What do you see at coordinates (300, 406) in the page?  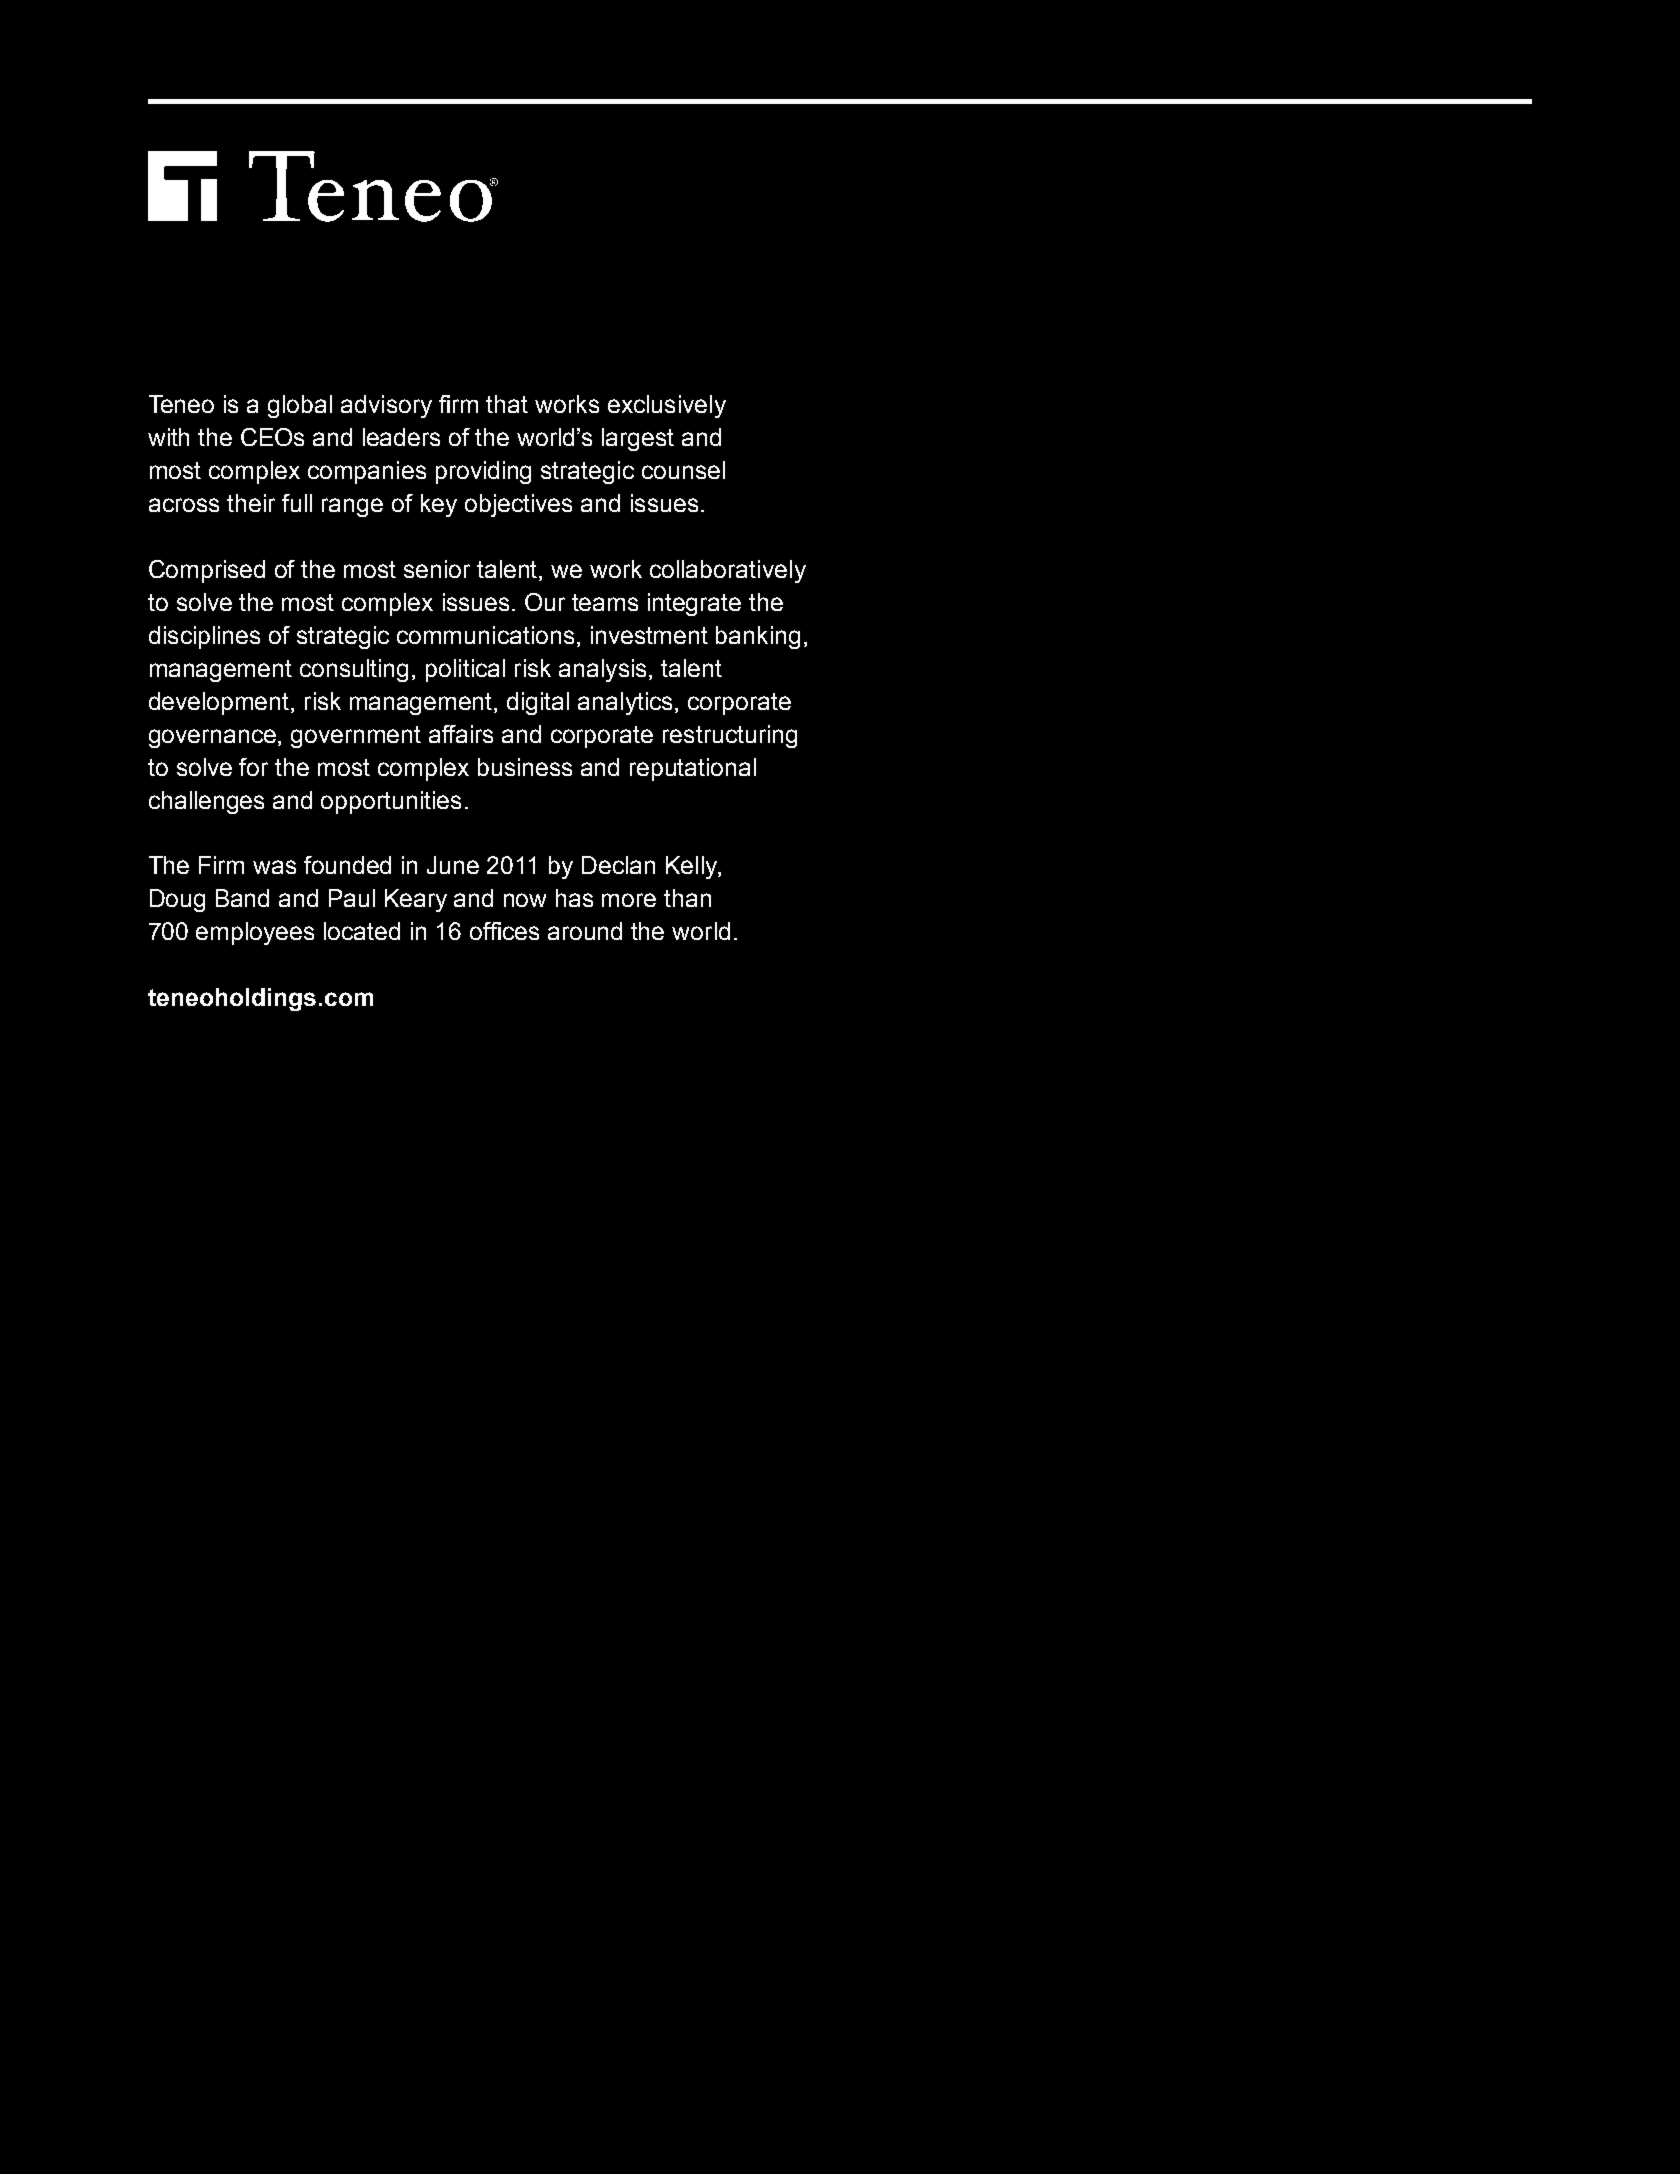 I see `global` at bounding box center [300, 406].
